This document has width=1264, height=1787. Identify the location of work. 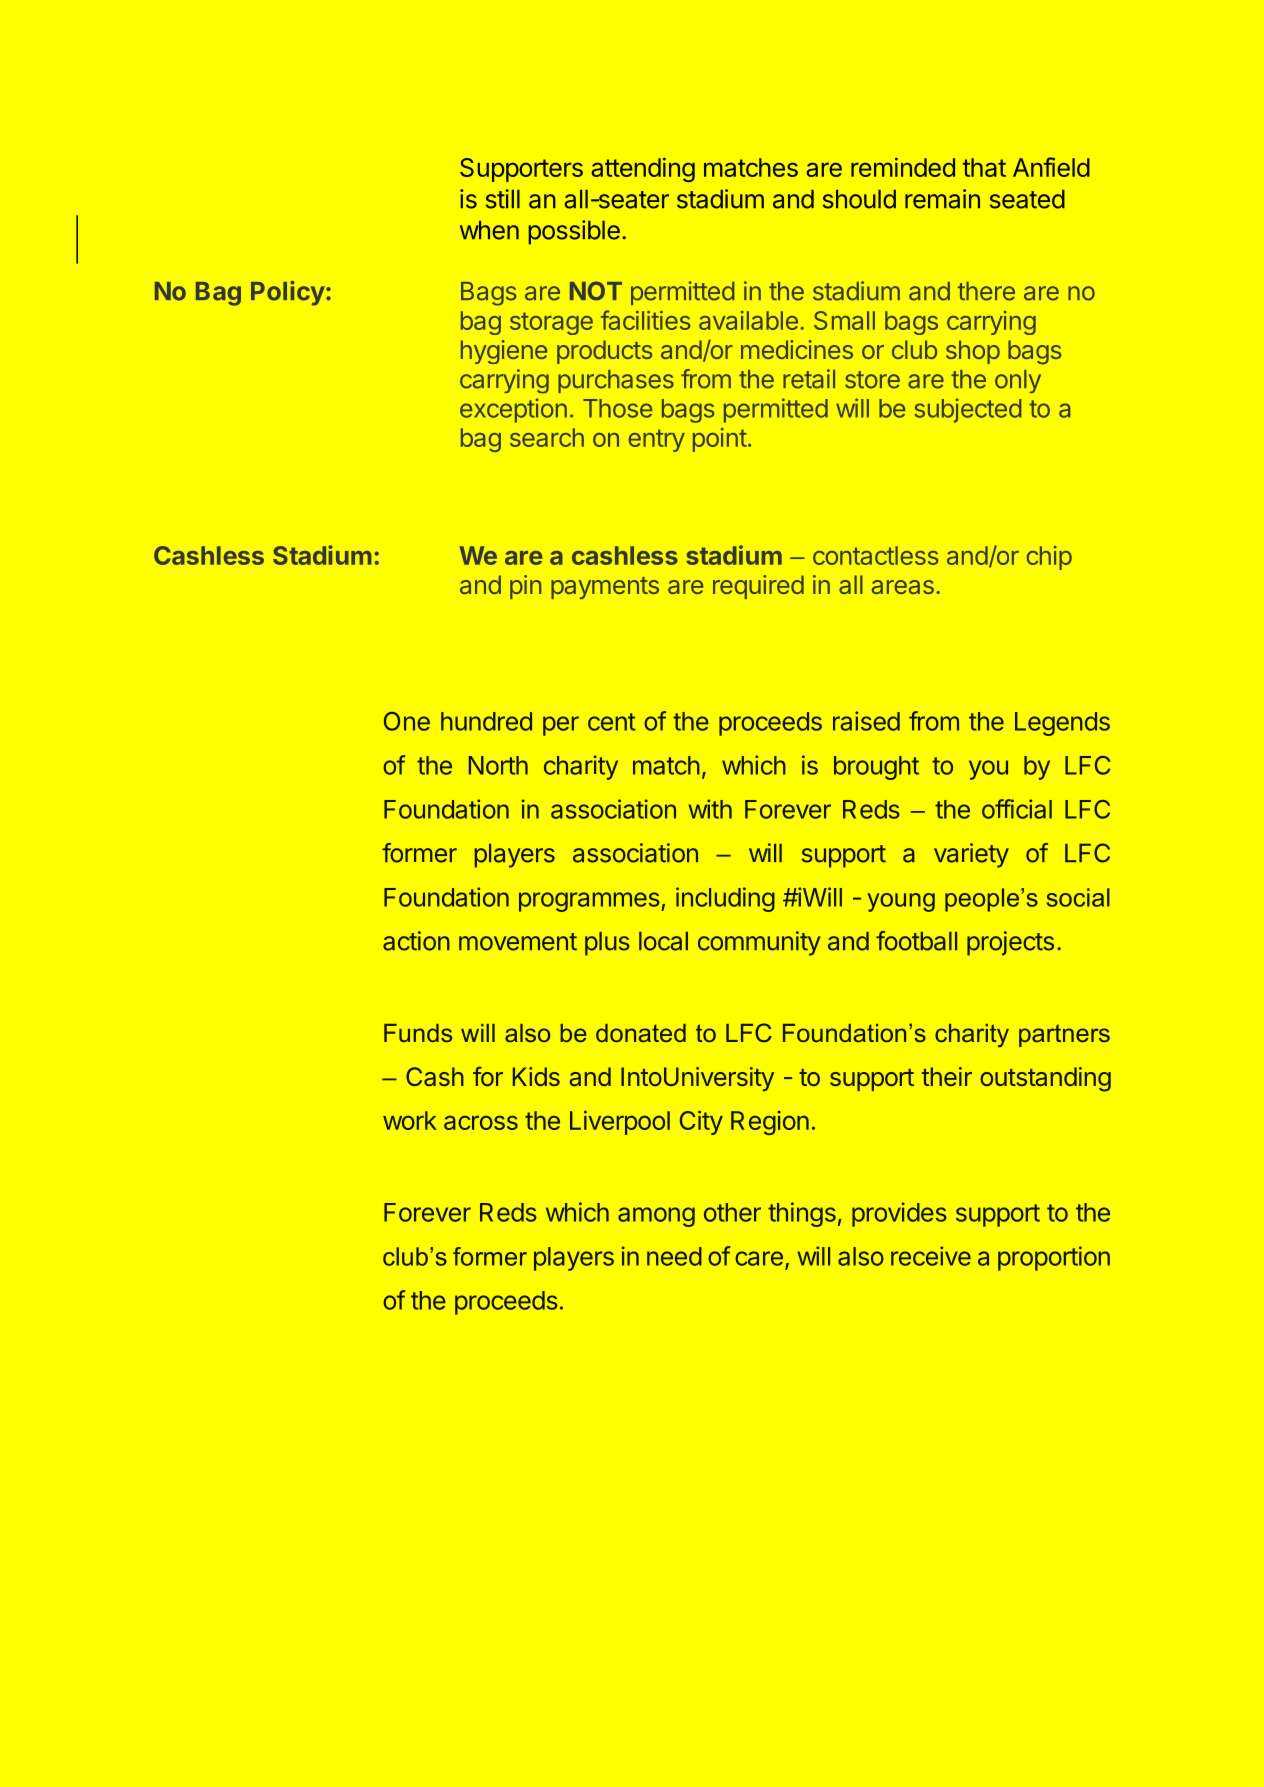
(410, 1120).
